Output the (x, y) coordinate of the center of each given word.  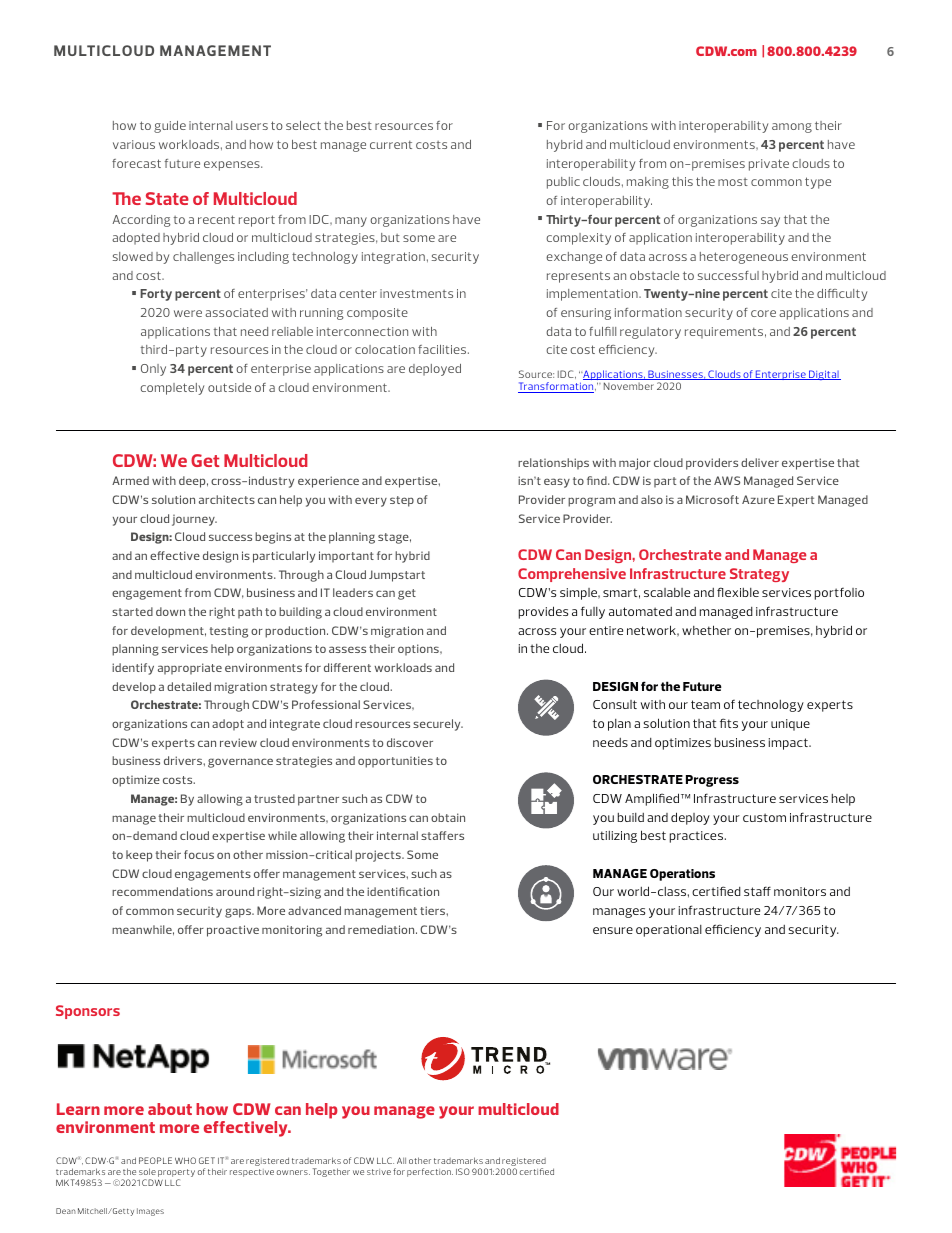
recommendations (162, 891)
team (705, 704)
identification (403, 891)
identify (133, 669)
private (769, 165)
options (419, 650)
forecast (136, 163)
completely (172, 389)
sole (147, 1171)
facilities (443, 349)
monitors (800, 891)
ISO (463, 1171)
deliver (760, 462)
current (391, 145)
